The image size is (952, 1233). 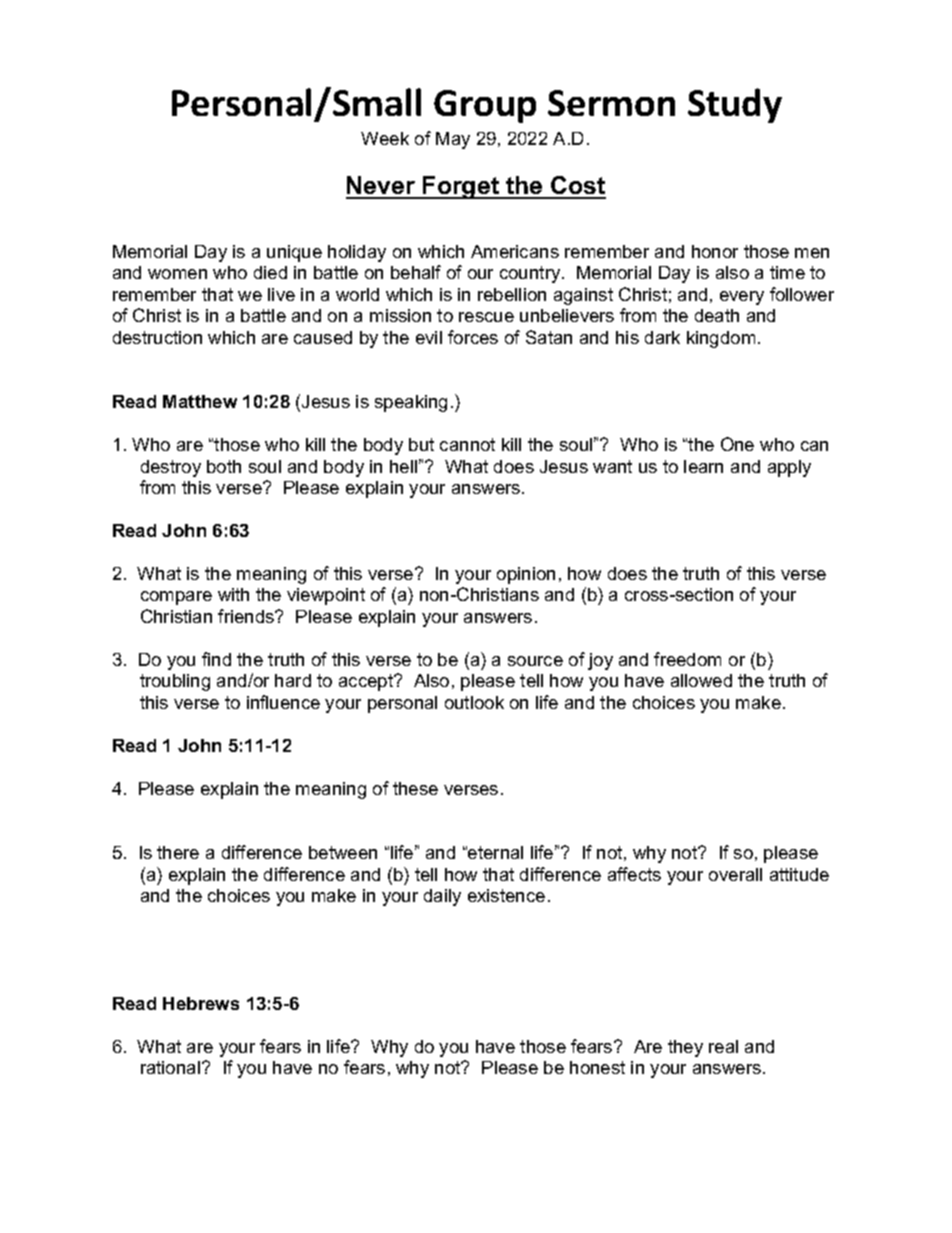 What do you see at coordinates (201, 1003) in the screenshot?
I see `Hebrews` at bounding box center [201, 1003].
